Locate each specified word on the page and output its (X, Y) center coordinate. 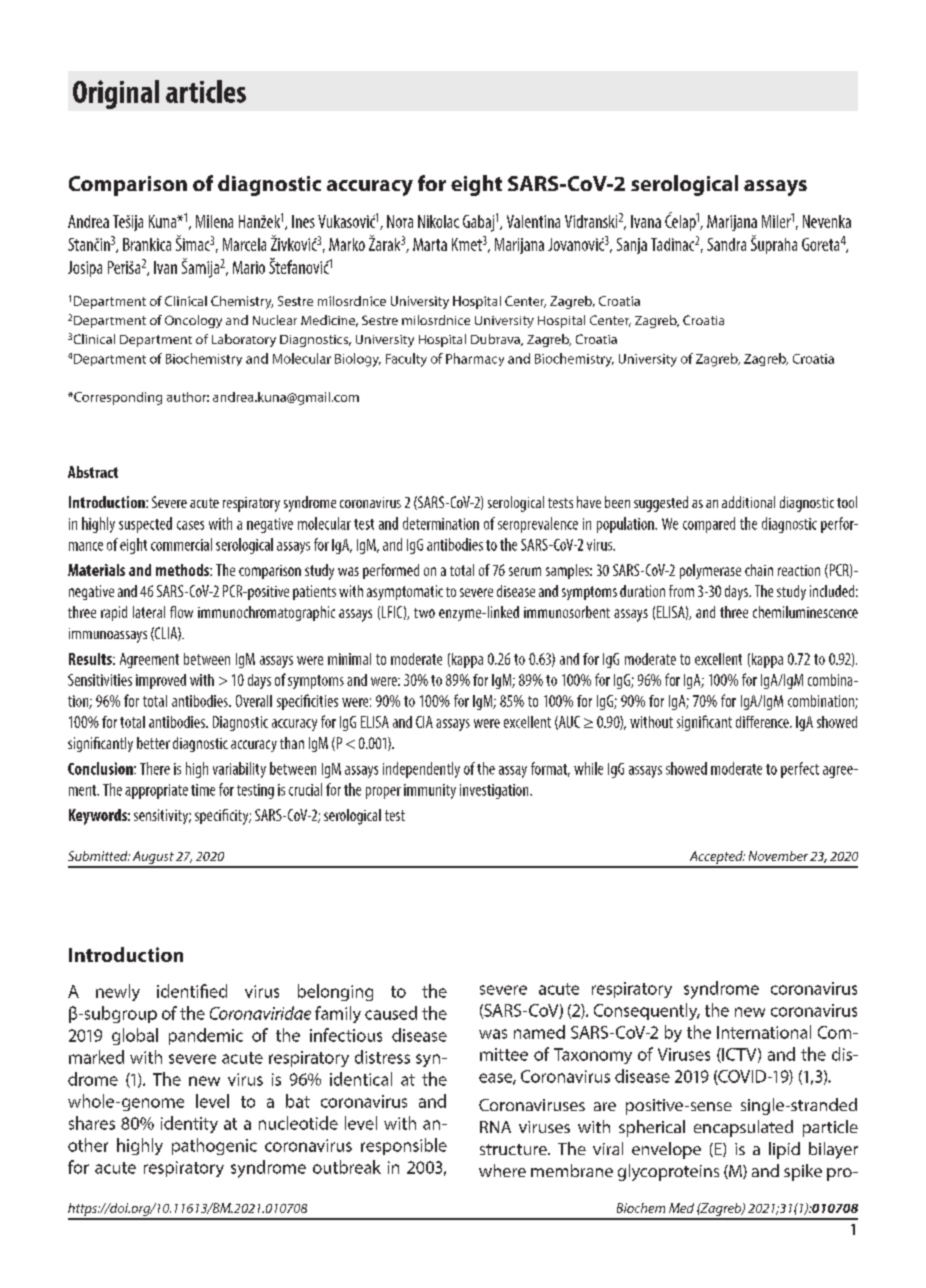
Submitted (99, 856)
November (778, 856)
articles (206, 91)
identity (189, 1124)
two (424, 613)
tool (847, 502)
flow (181, 612)
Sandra (726, 244)
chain (759, 570)
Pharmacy (475, 359)
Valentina (533, 221)
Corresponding (117, 398)
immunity (430, 791)
